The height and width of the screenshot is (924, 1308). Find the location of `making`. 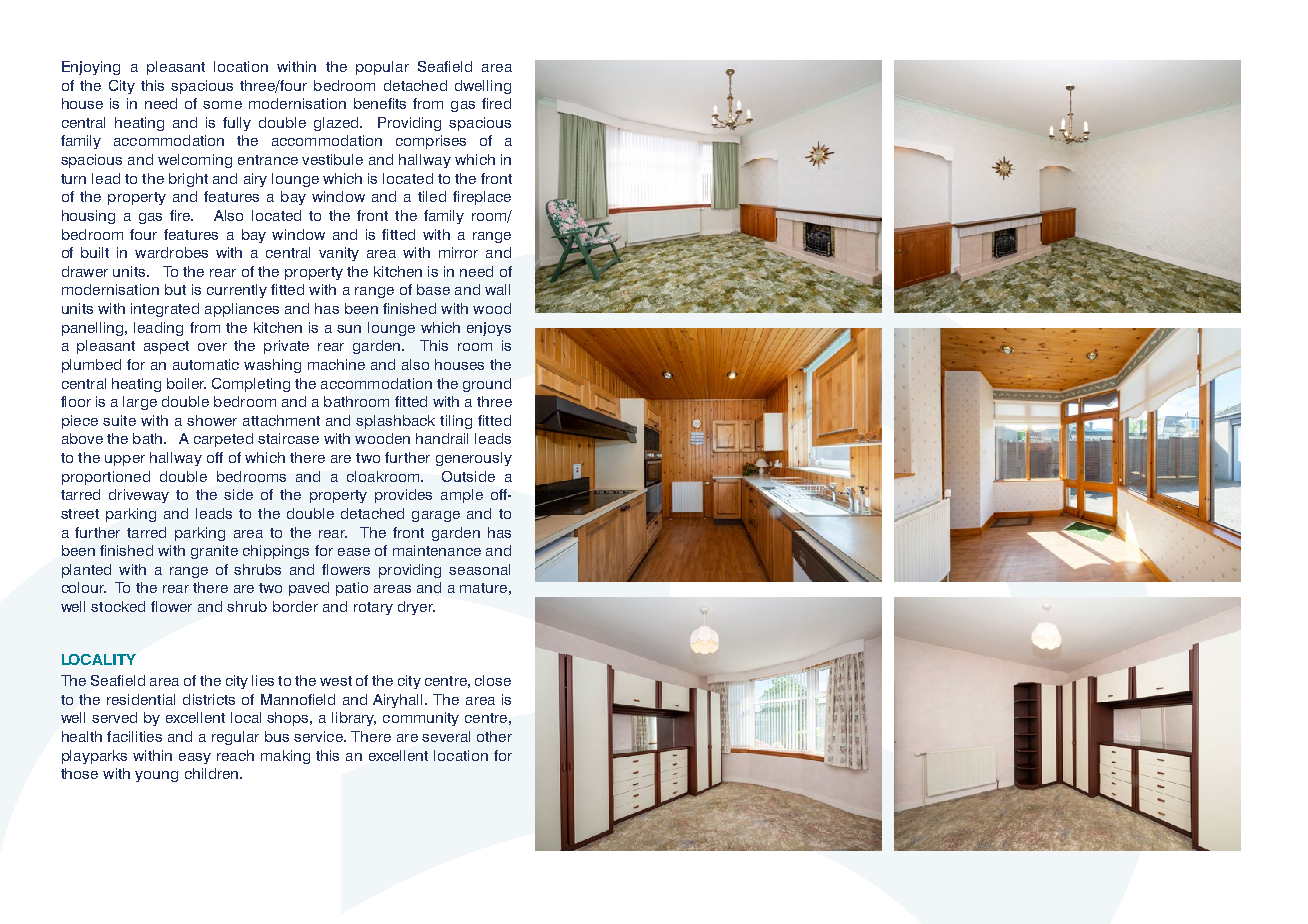

making is located at coordinates (285, 757).
